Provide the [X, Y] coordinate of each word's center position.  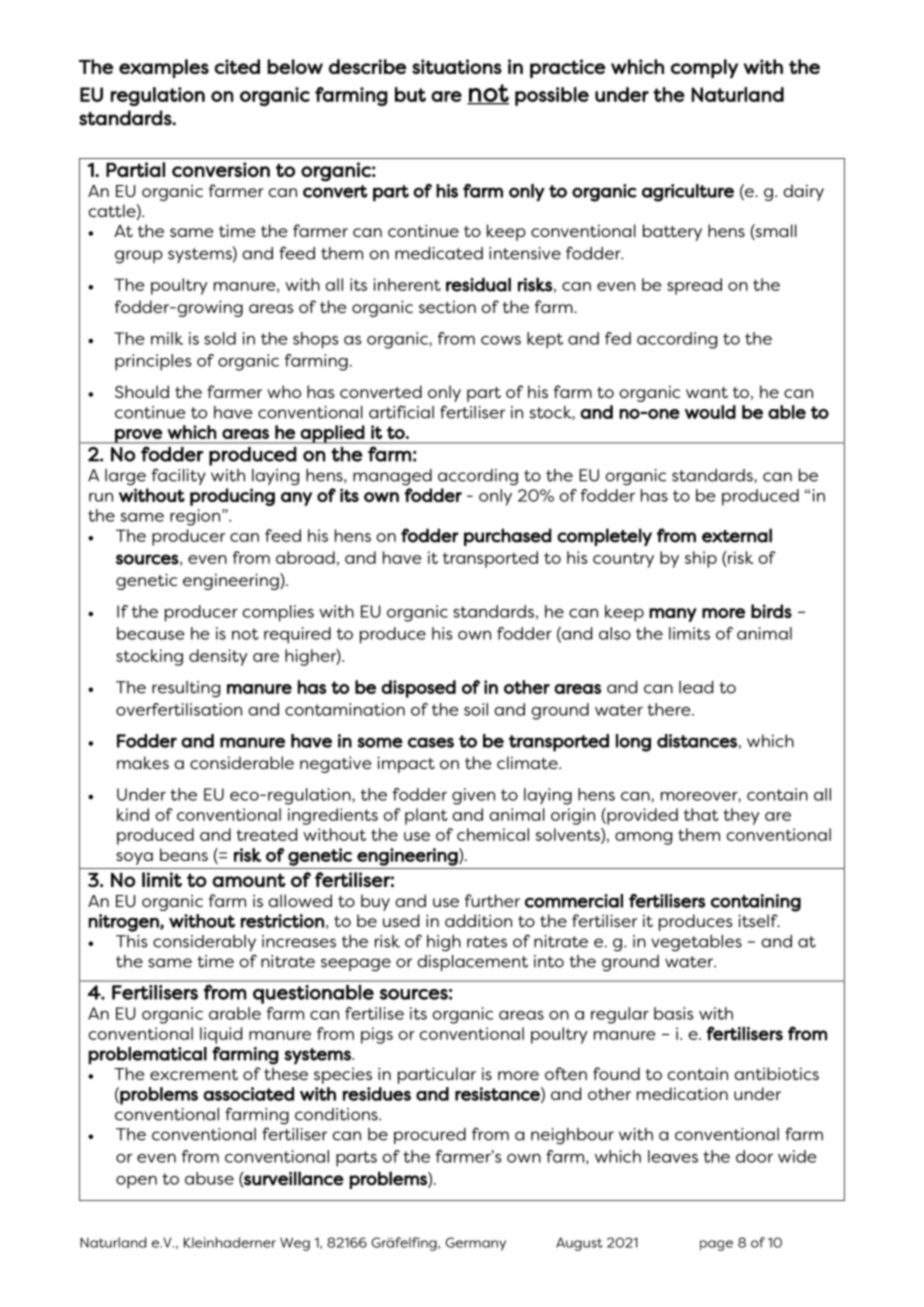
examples [164, 68]
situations [457, 66]
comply [704, 68]
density [218, 657]
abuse [209, 1178]
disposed [418, 689]
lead [696, 687]
